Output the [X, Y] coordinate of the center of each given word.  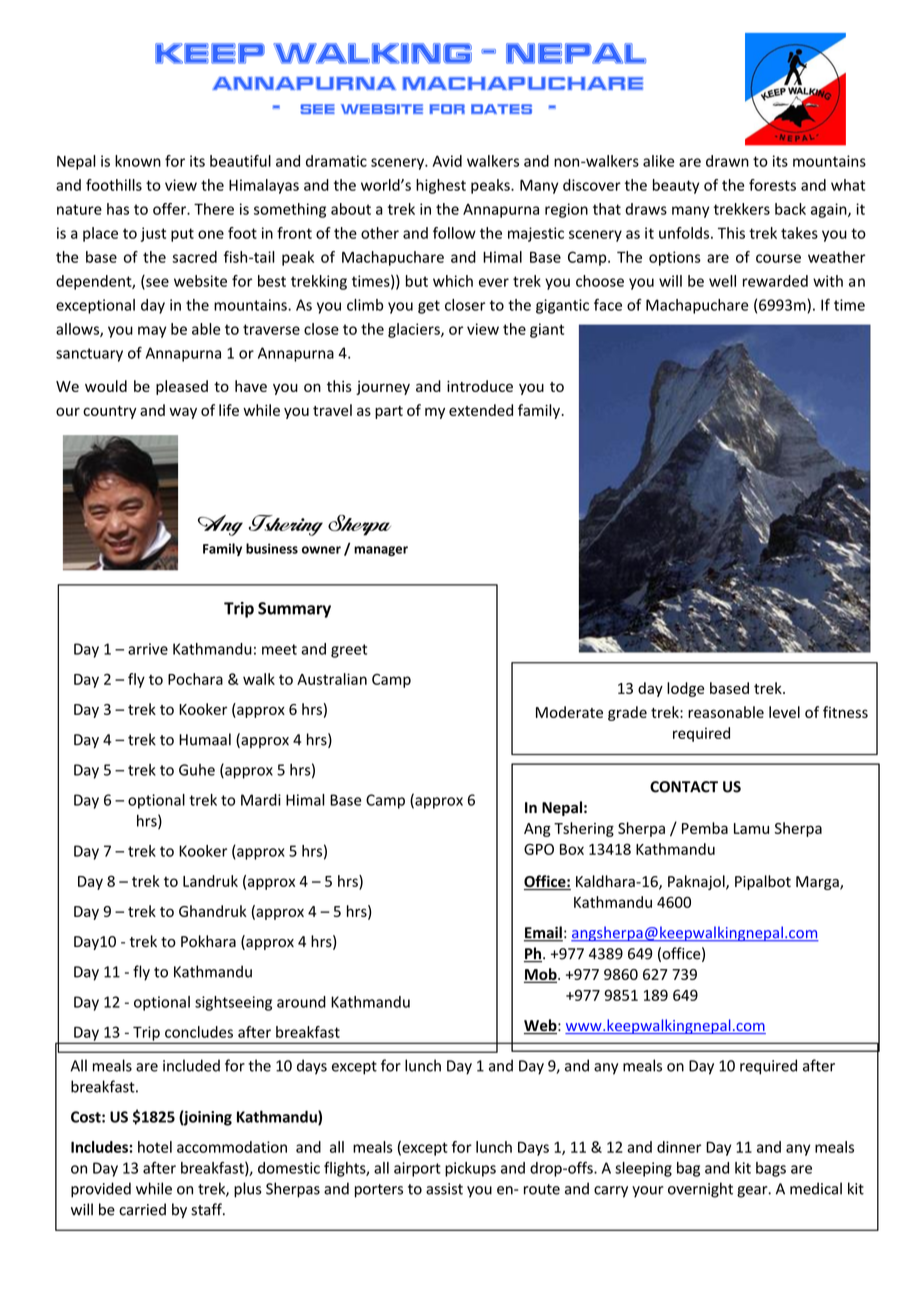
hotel [155, 1147]
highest [441, 186]
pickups [470, 1169]
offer [170, 209]
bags [771, 1169]
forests [772, 185]
